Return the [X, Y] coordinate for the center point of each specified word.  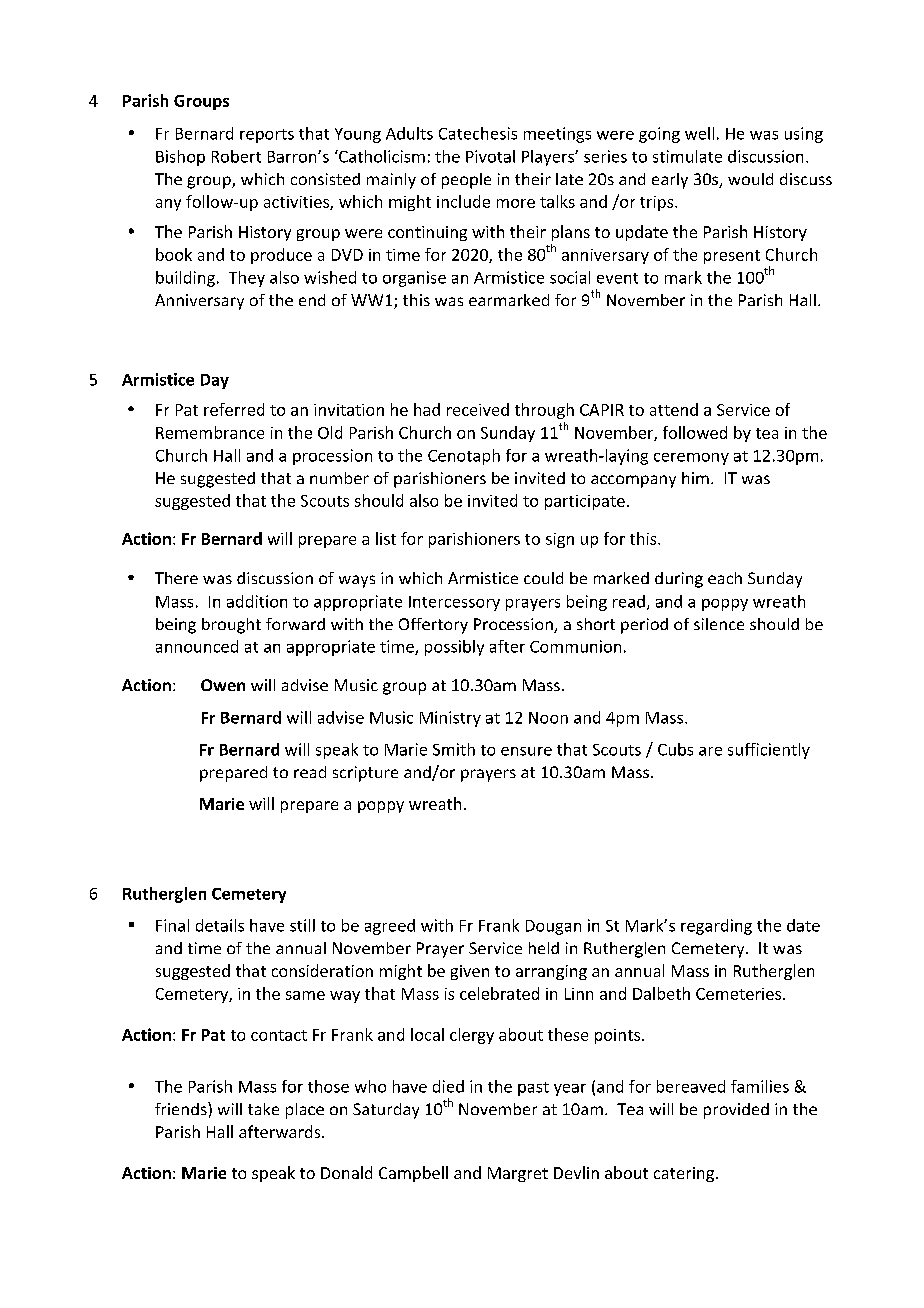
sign [560, 540]
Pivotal [490, 156]
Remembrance [210, 432]
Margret [518, 1174]
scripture [365, 774]
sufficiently [769, 751]
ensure [526, 751]
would [750, 179]
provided [736, 1111]
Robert [236, 156]
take [263, 1109]
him [695, 478]
